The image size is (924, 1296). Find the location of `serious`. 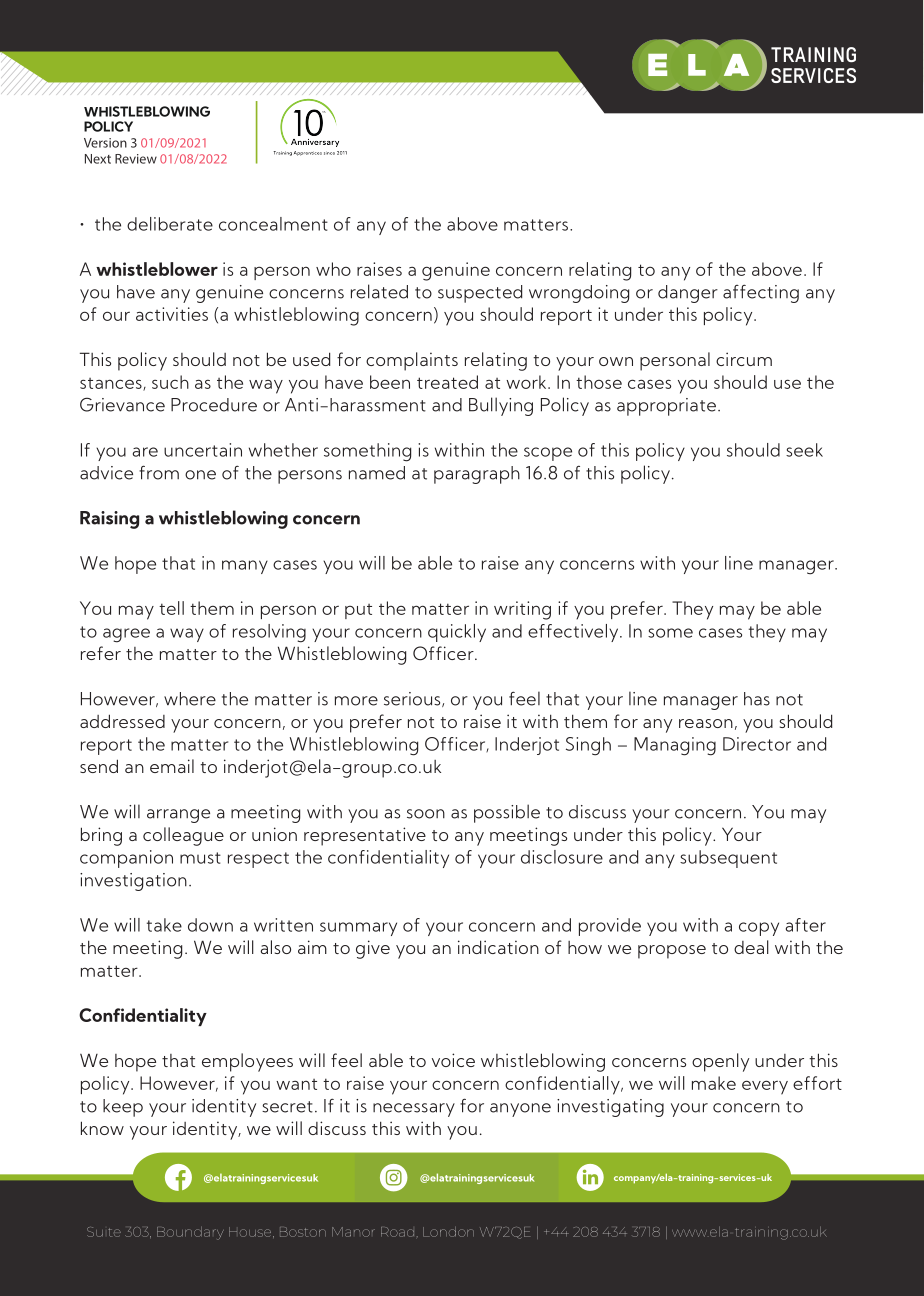

serious is located at coordinates (413, 699).
